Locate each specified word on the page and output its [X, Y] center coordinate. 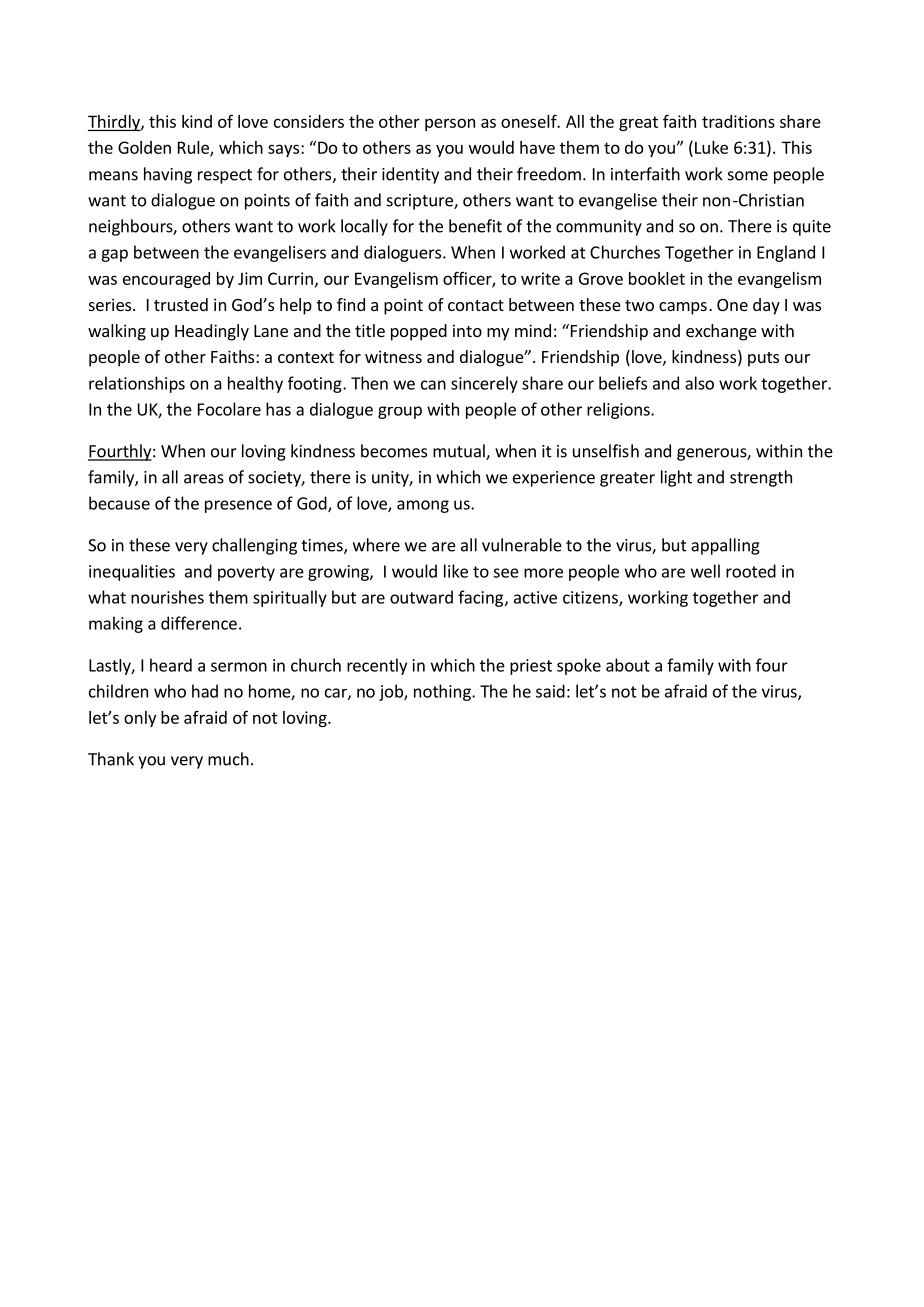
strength [761, 478]
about [628, 665]
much [228, 759]
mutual [460, 452]
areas [204, 479]
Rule [194, 148]
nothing [443, 692]
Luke [711, 147]
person [450, 124]
